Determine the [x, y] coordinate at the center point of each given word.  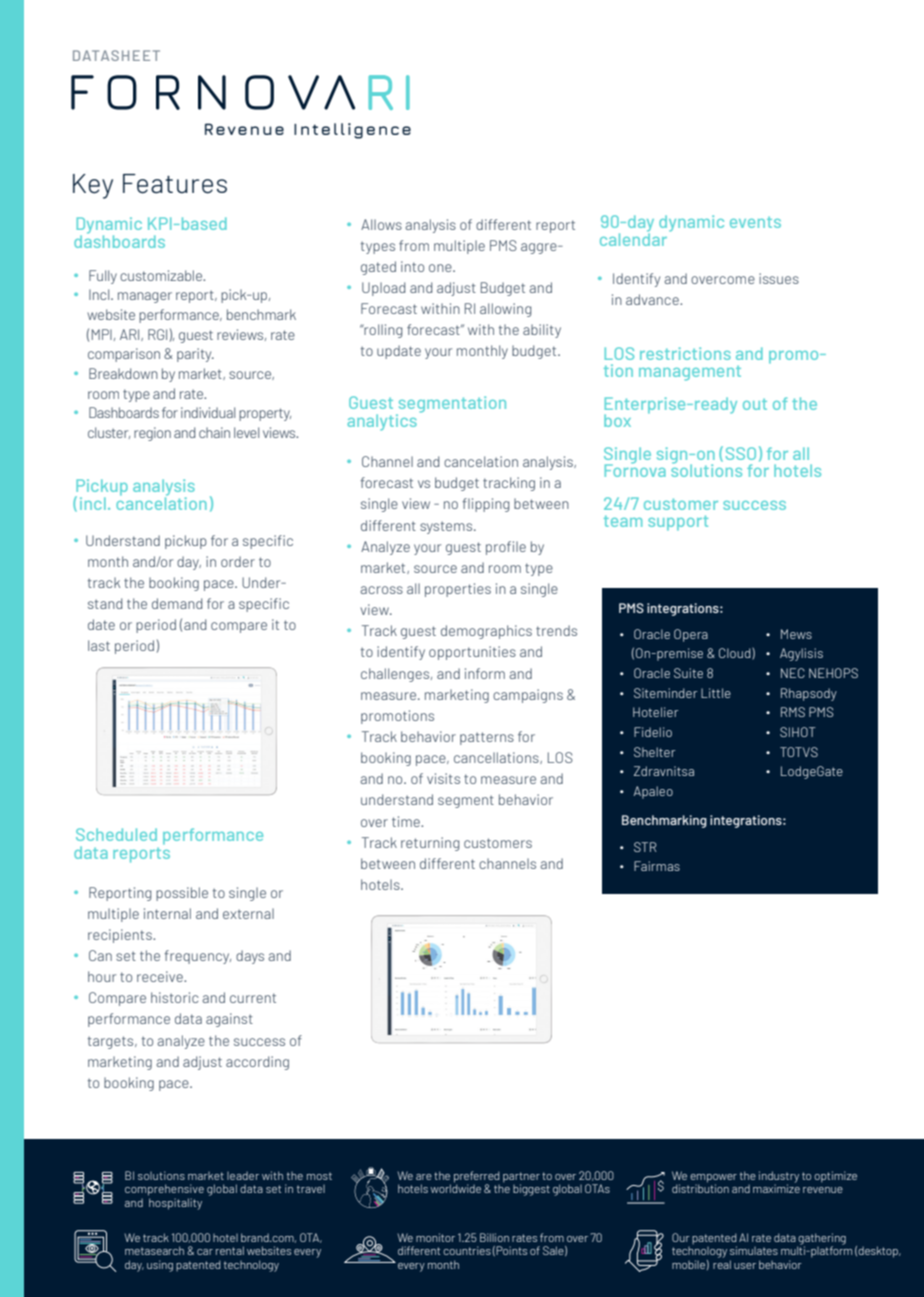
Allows [381, 224]
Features [175, 184]
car [205, 1252]
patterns [487, 738]
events [755, 222]
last [99, 645]
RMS [793, 712]
